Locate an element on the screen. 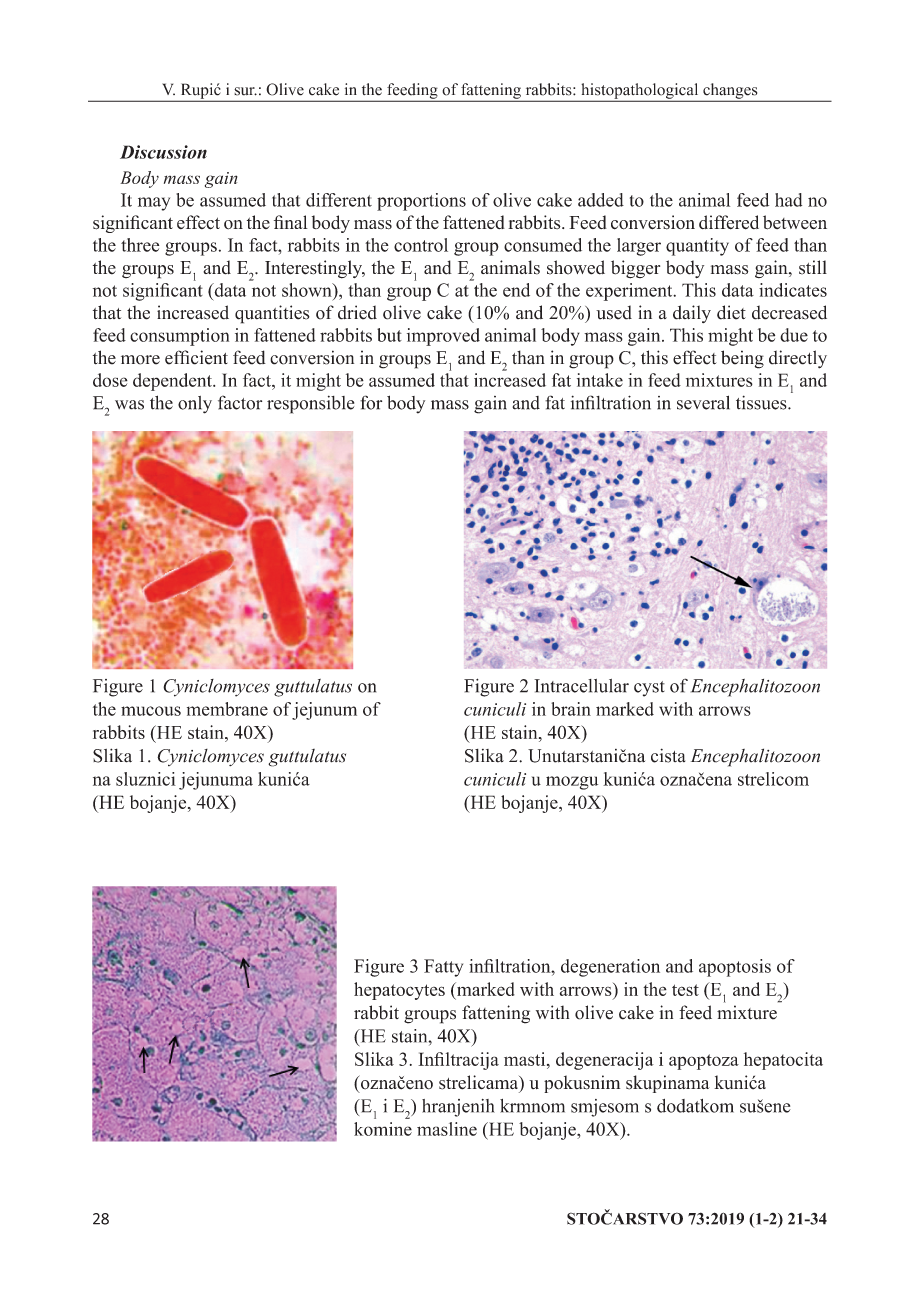 The image size is (924, 1308). hepatocytes is located at coordinates (399, 991).
